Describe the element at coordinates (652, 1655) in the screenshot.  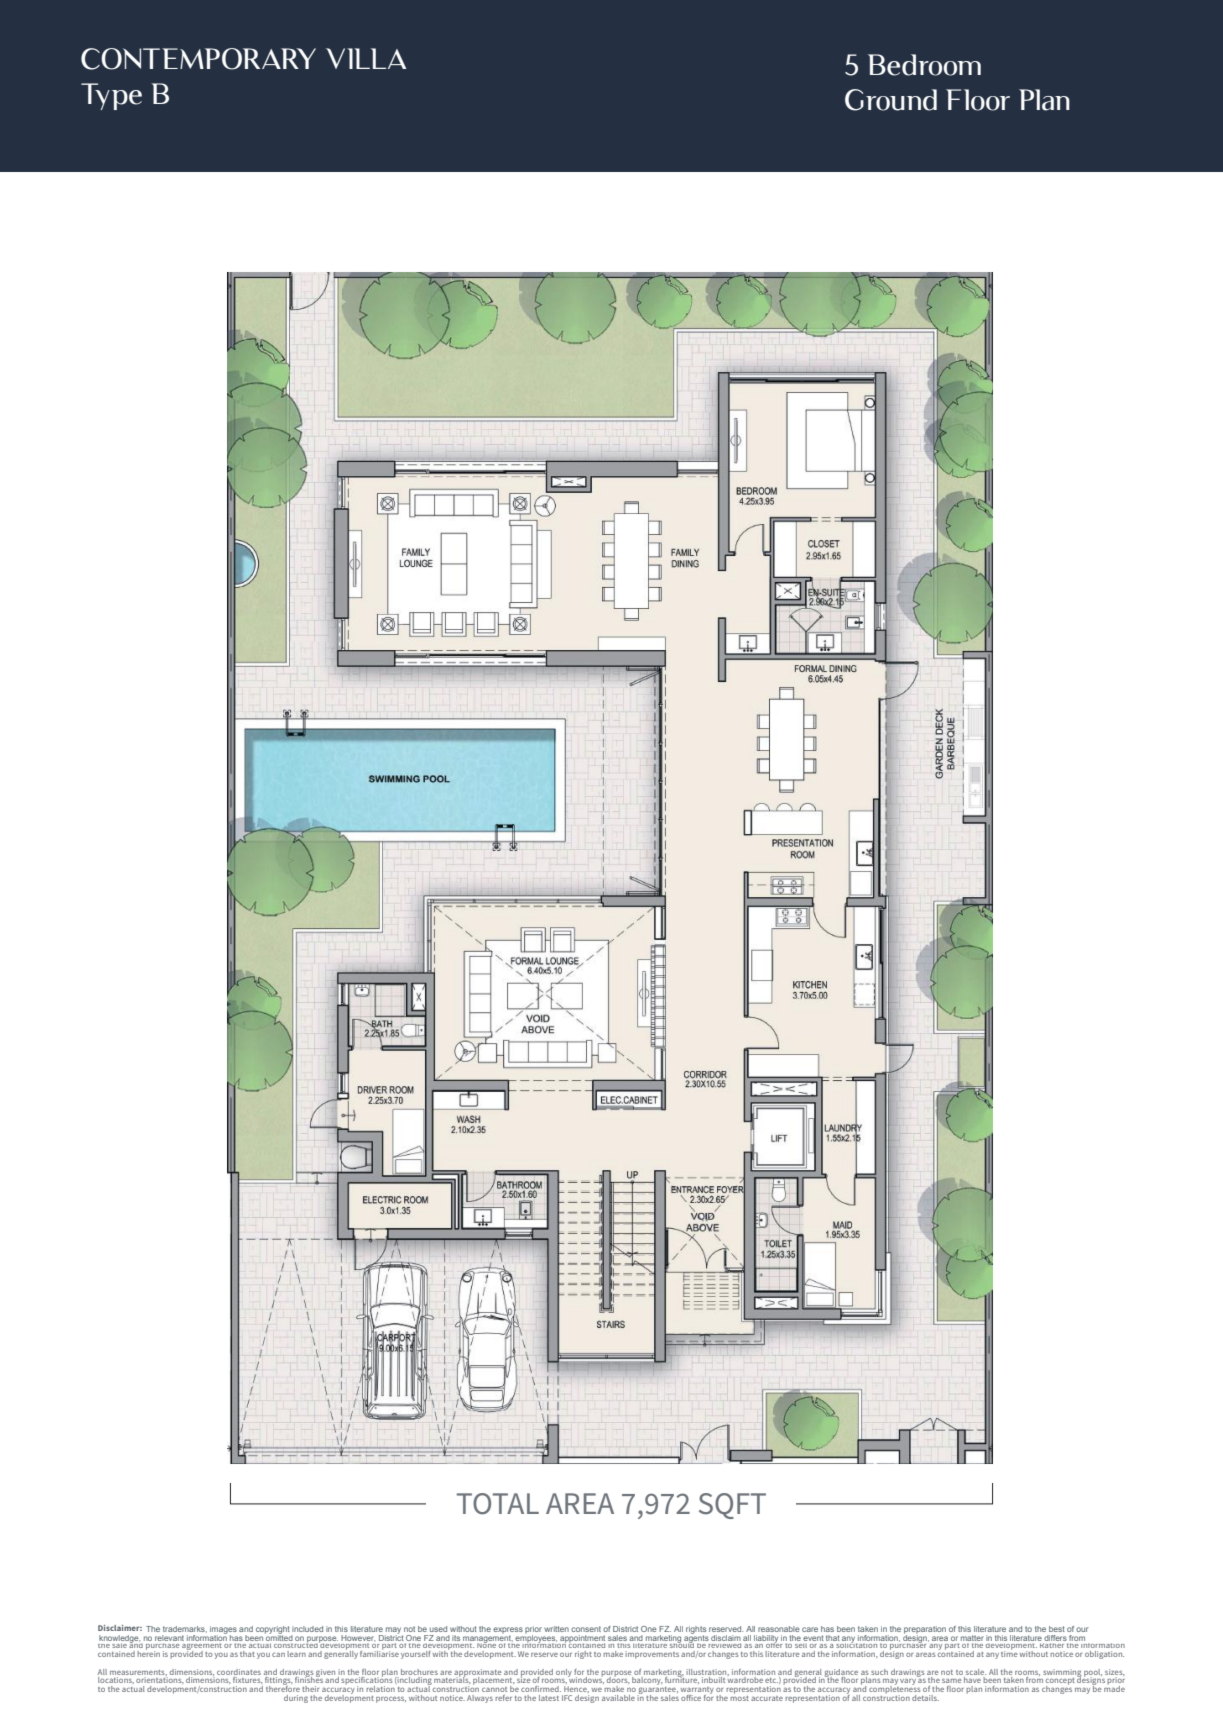
I see `improvements` at that location.
